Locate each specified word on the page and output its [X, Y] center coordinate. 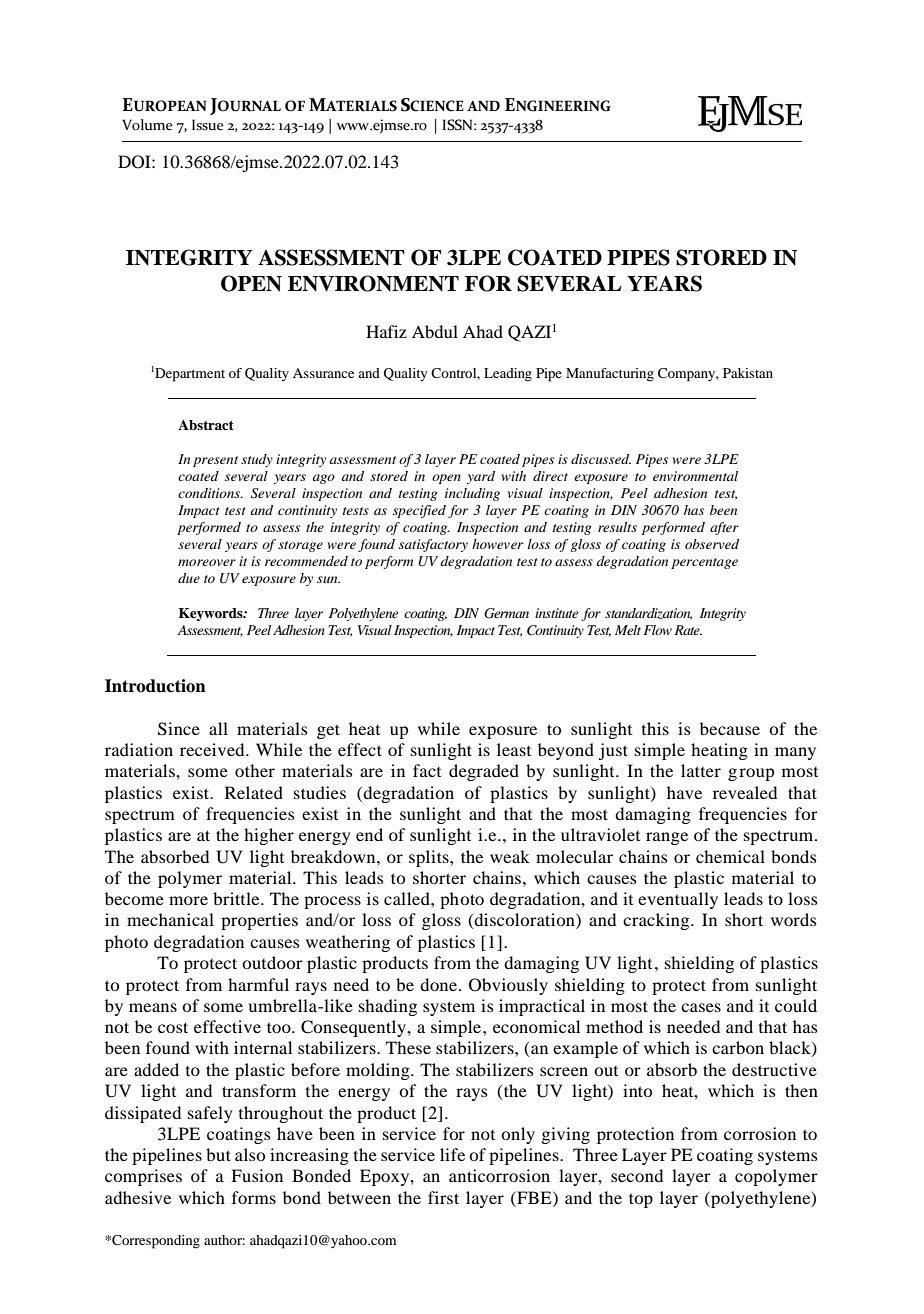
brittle [237, 898]
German [506, 613]
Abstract [206, 425]
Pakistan [748, 373]
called [408, 898]
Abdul [435, 331]
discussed [601, 459]
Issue [208, 125]
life [452, 1154]
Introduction [155, 686]
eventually [678, 900]
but [218, 1154]
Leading [508, 375]
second [637, 1175]
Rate [688, 630]
